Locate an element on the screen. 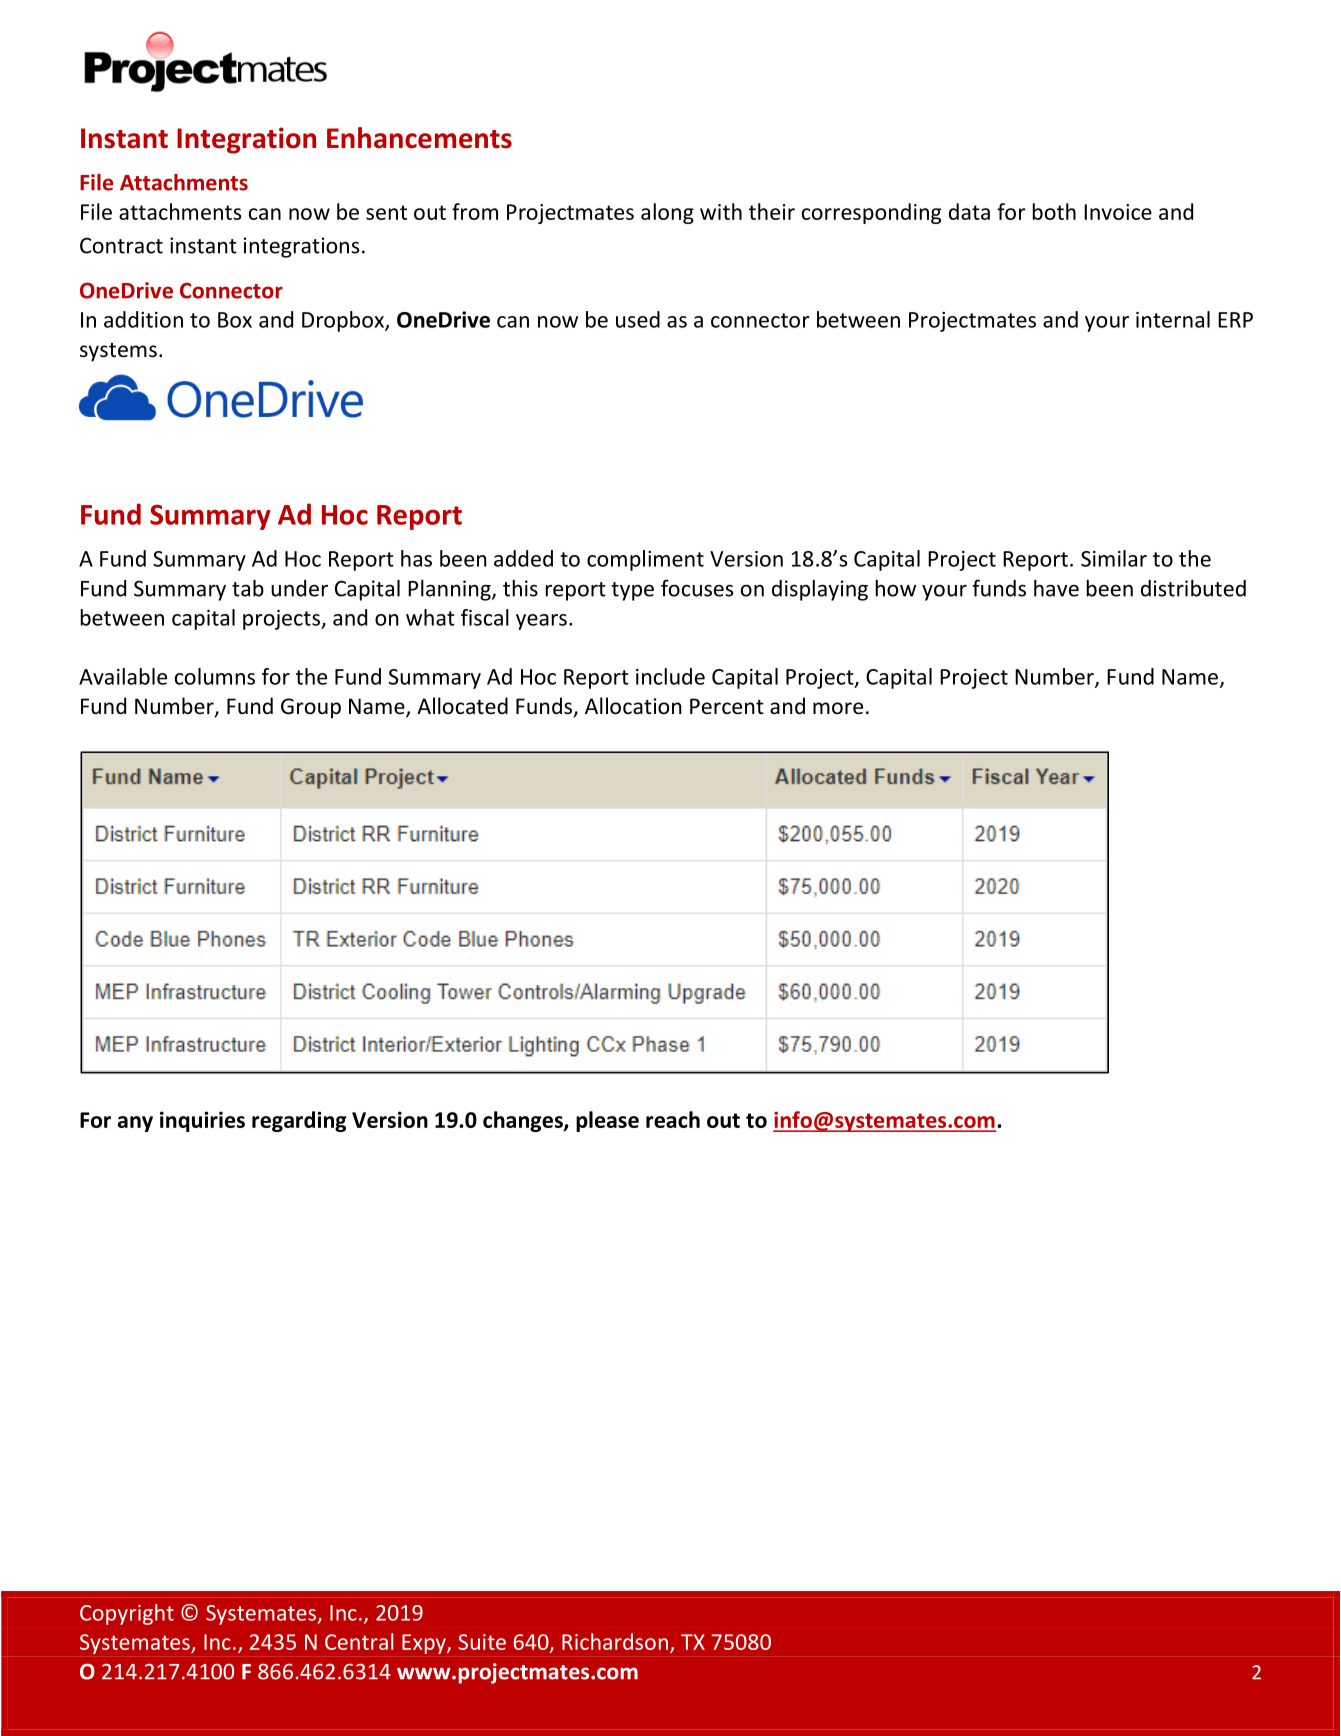 This screenshot has width=1341, height=1736. Invoice is located at coordinates (1118, 212).
